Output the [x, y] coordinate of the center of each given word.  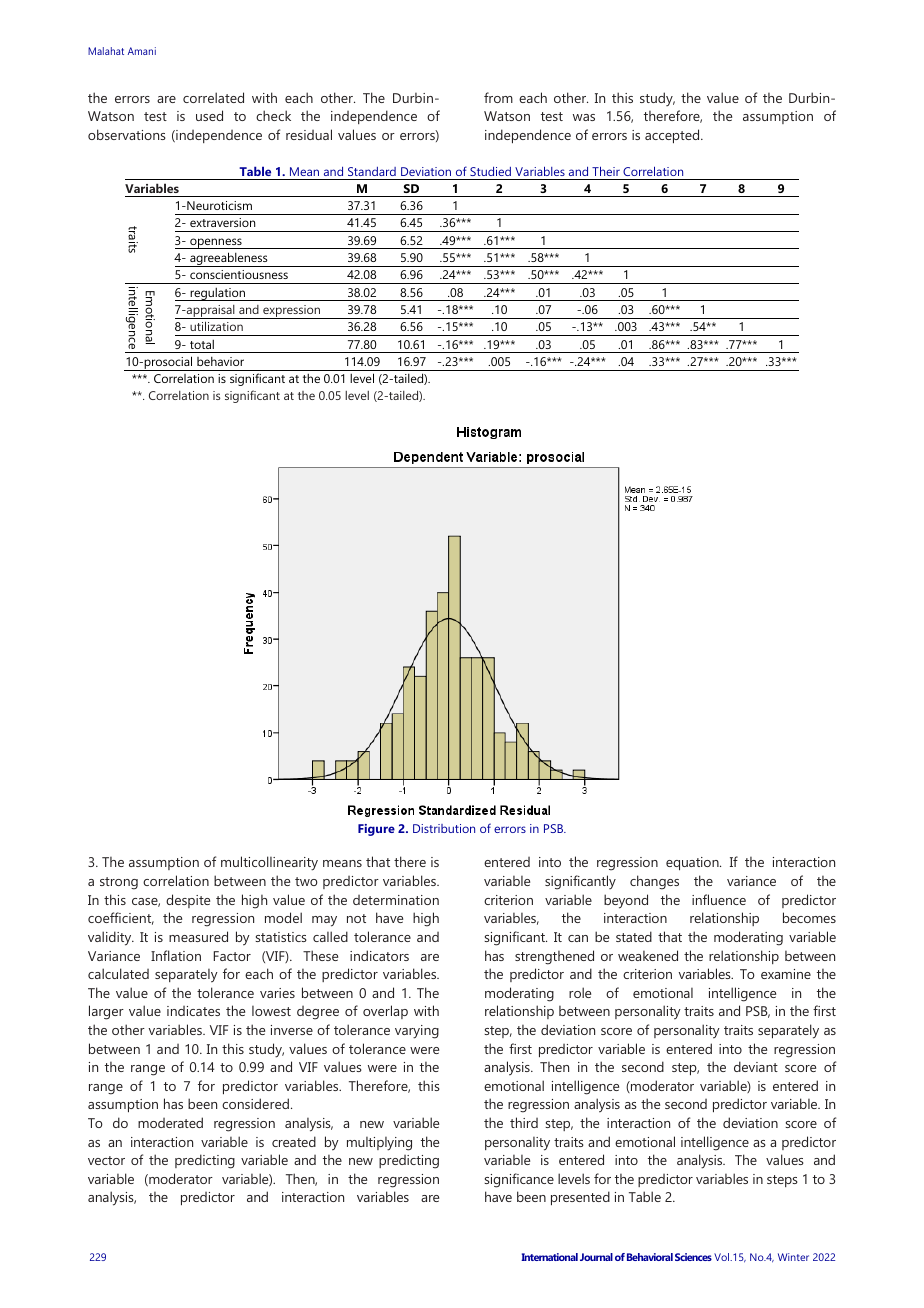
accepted [673, 136]
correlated [213, 97]
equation [693, 864]
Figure [376, 830]
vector [106, 1160]
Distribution [444, 828]
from [498, 97]
